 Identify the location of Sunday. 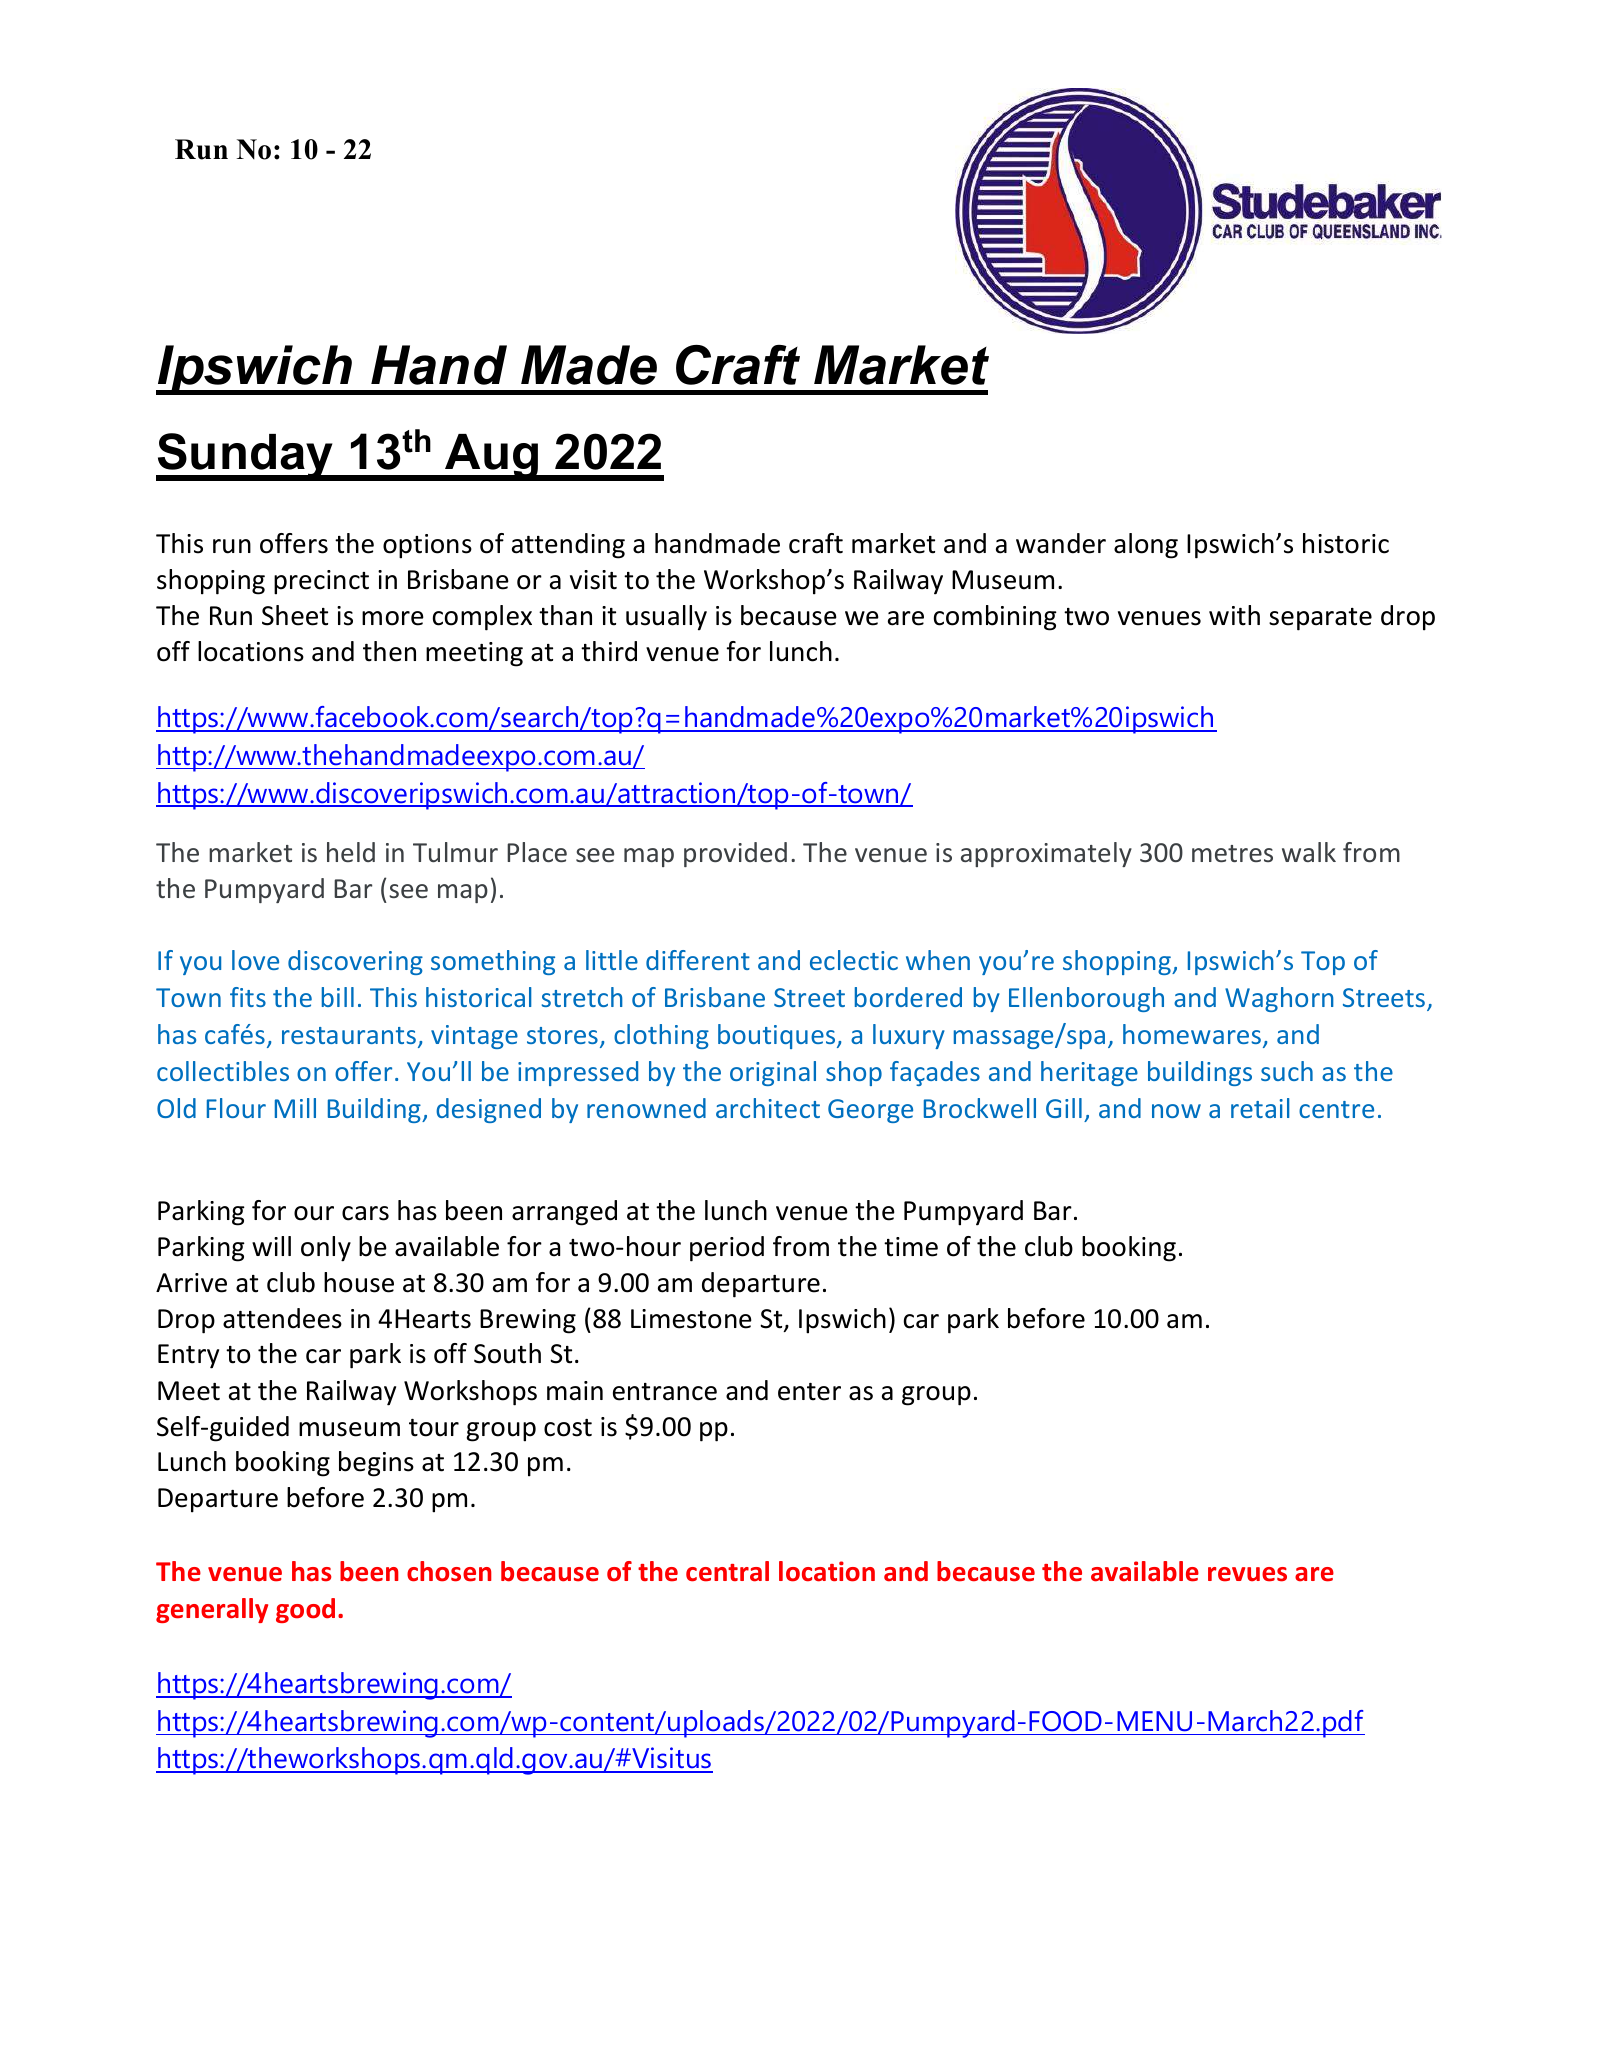
(245, 457).
